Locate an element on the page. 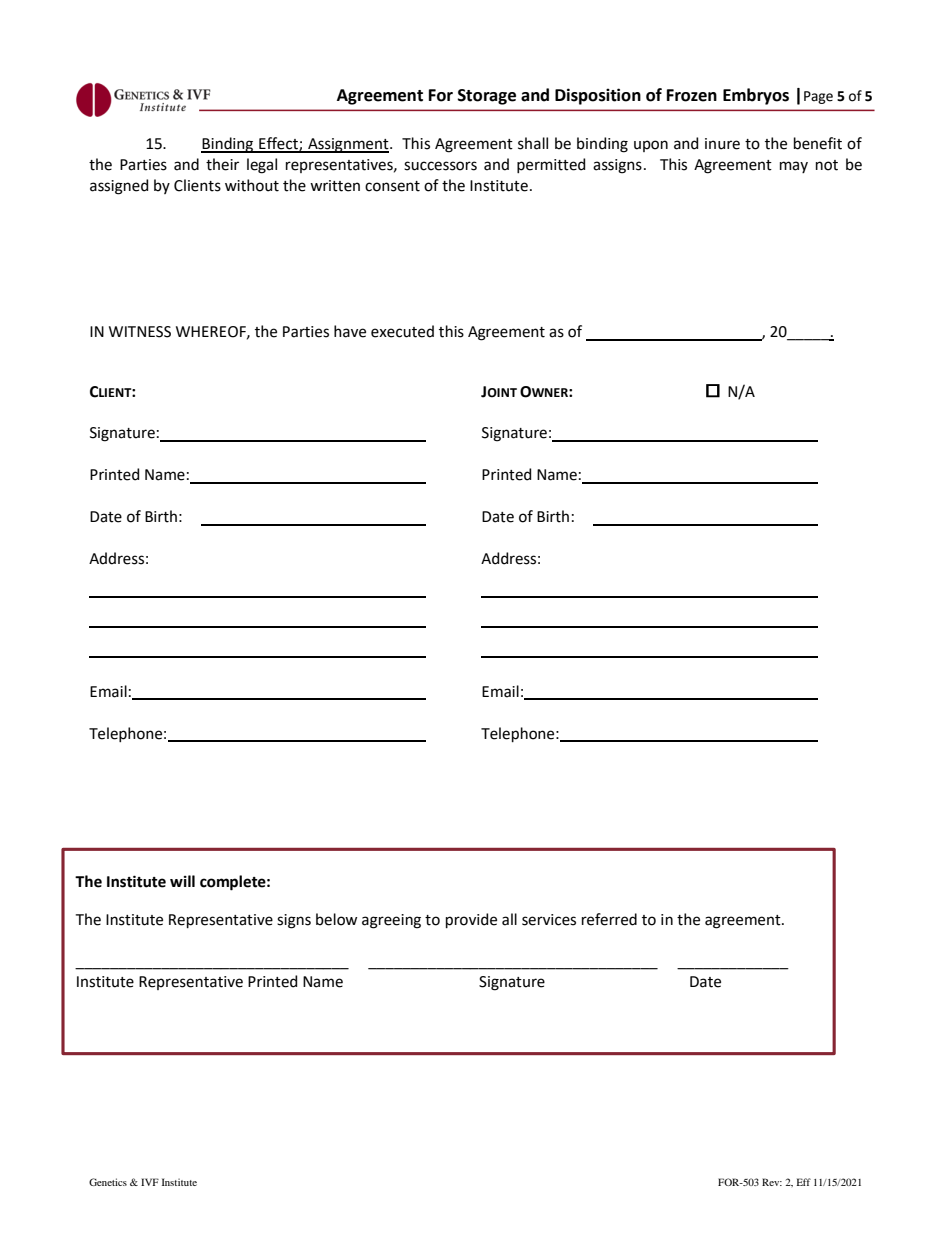  provide is located at coordinates (471, 920).
